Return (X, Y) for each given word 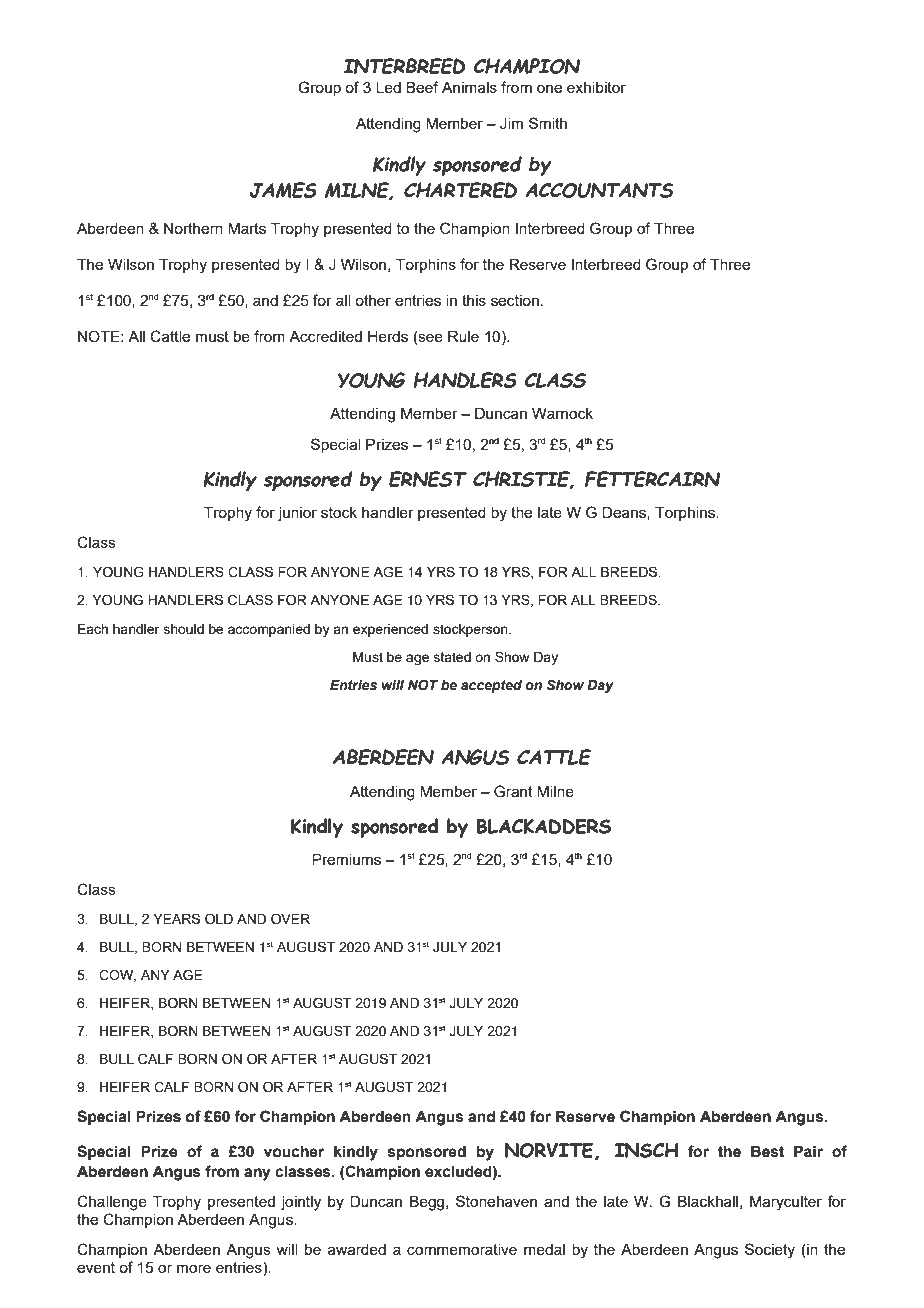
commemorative (462, 1249)
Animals (469, 87)
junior (297, 514)
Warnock (562, 413)
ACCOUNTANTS (599, 190)
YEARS (176, 918)
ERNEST (428, 479)
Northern (193, 228)
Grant (513, 791)
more (194, 1268)
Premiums (346, 859)
